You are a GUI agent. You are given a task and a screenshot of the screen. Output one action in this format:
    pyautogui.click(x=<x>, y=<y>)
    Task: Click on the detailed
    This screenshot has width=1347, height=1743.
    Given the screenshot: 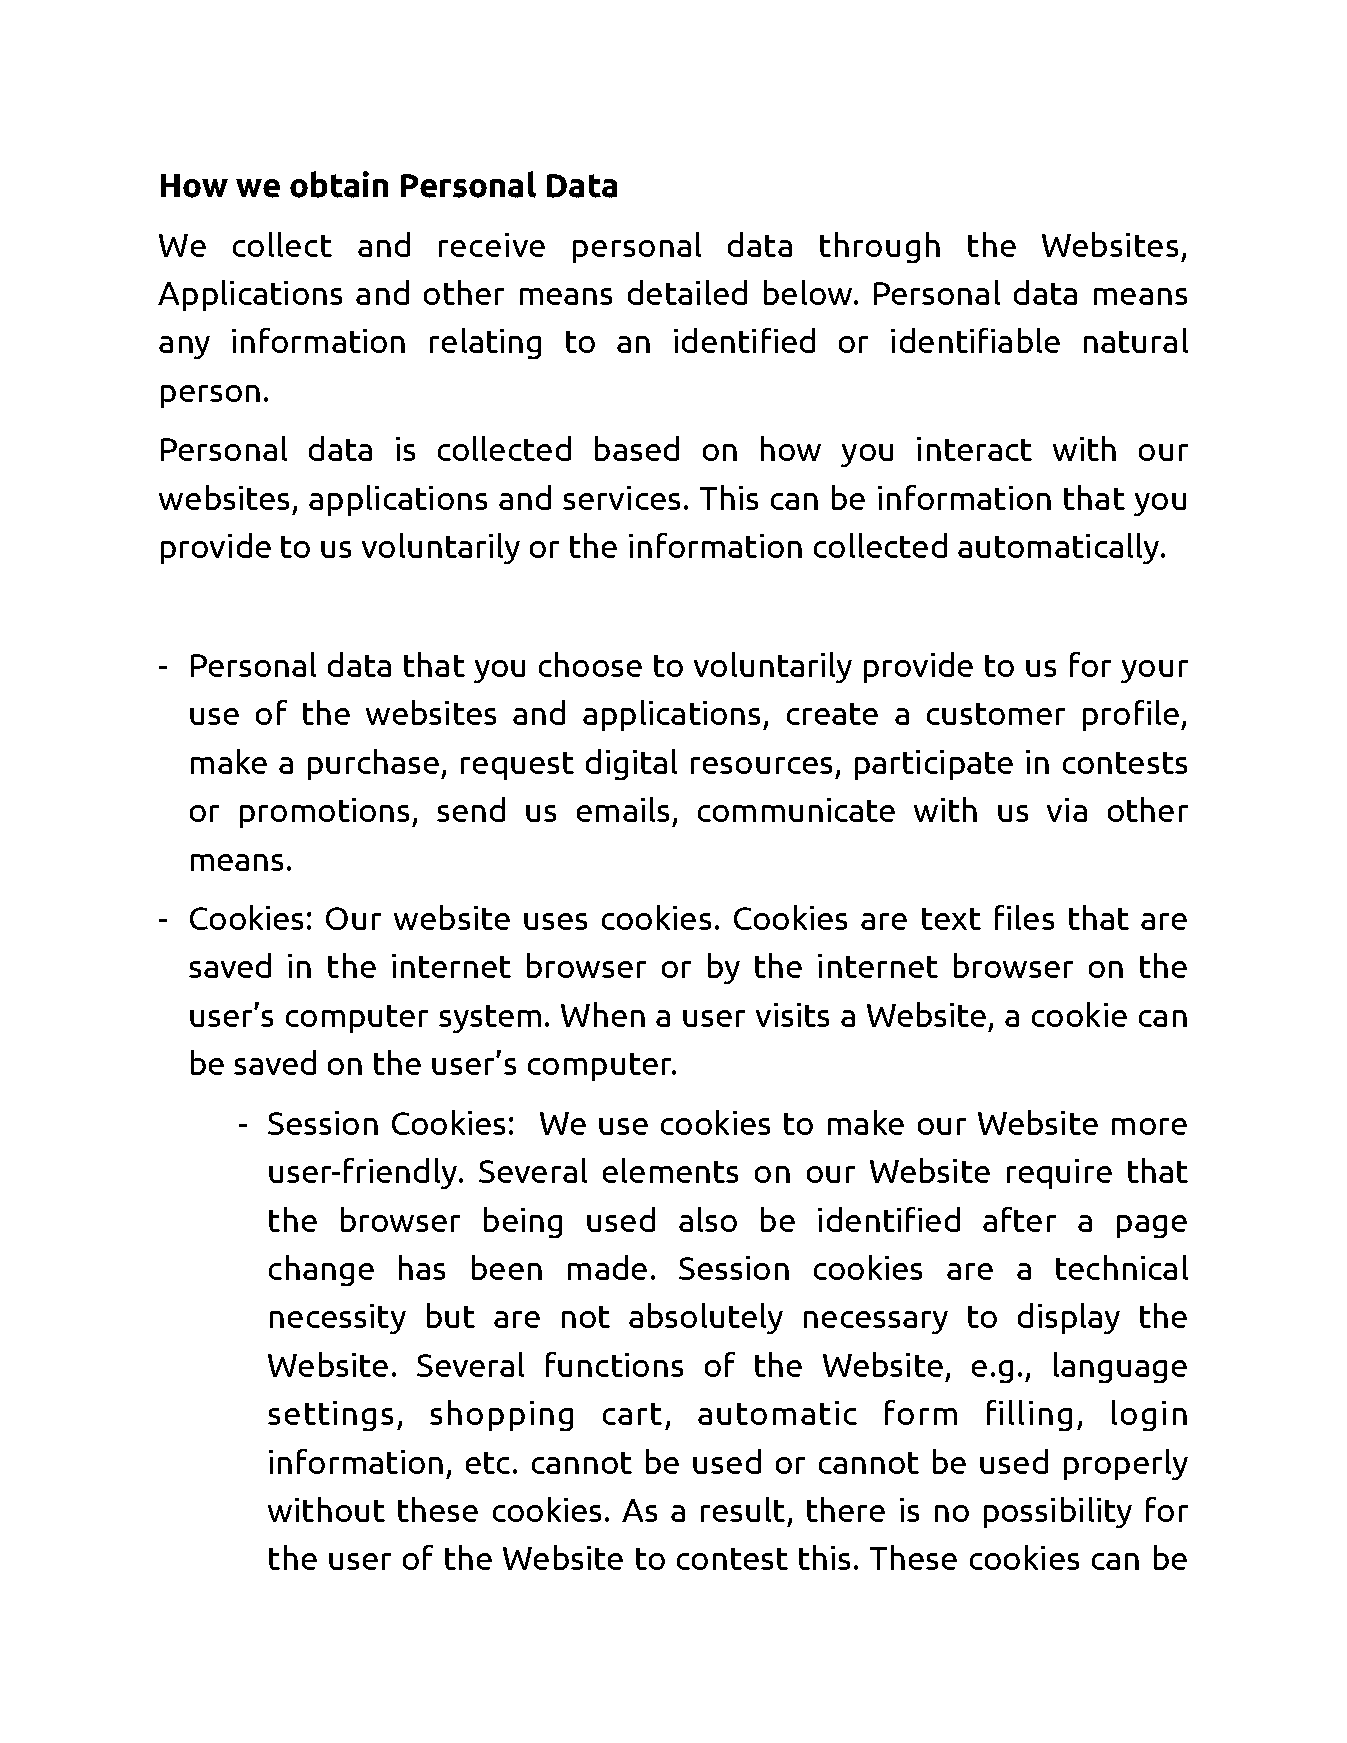 What is the action you would take?
    pyautogui.click(x=687, y=292)
